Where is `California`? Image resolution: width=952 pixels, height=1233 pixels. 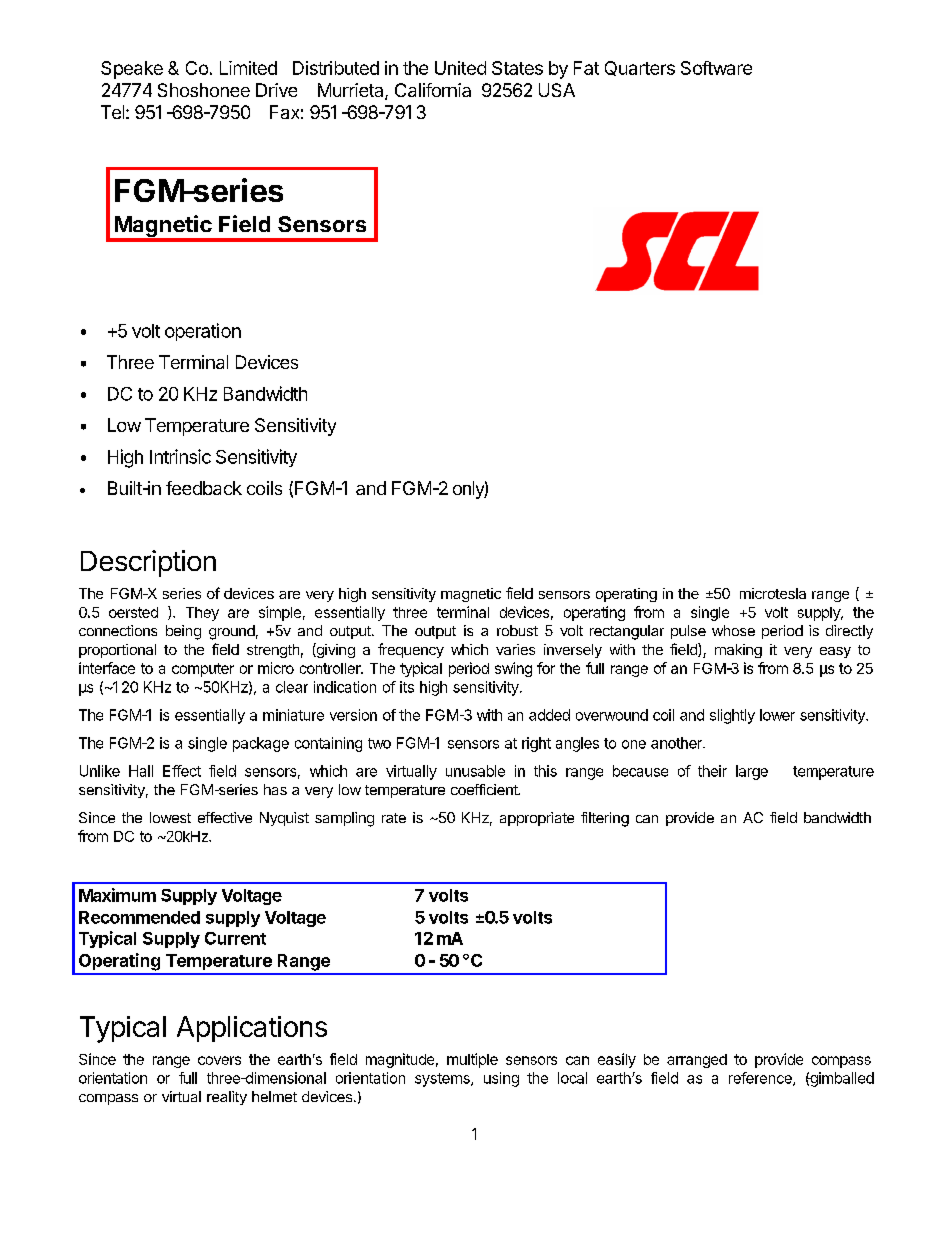 California is located at coordinates (433, 90).
